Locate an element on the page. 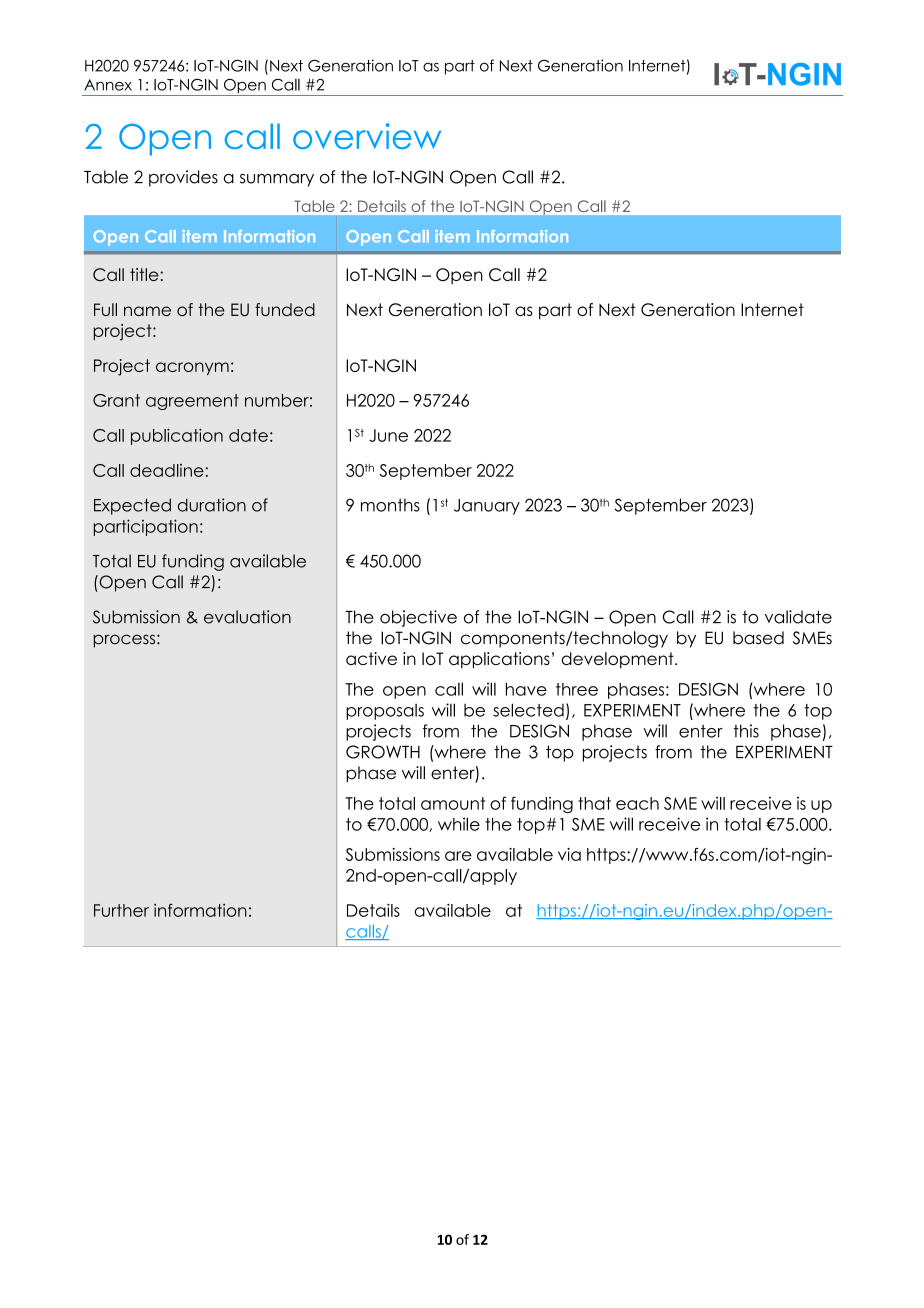  summary is located at coordinates (277, 180).
